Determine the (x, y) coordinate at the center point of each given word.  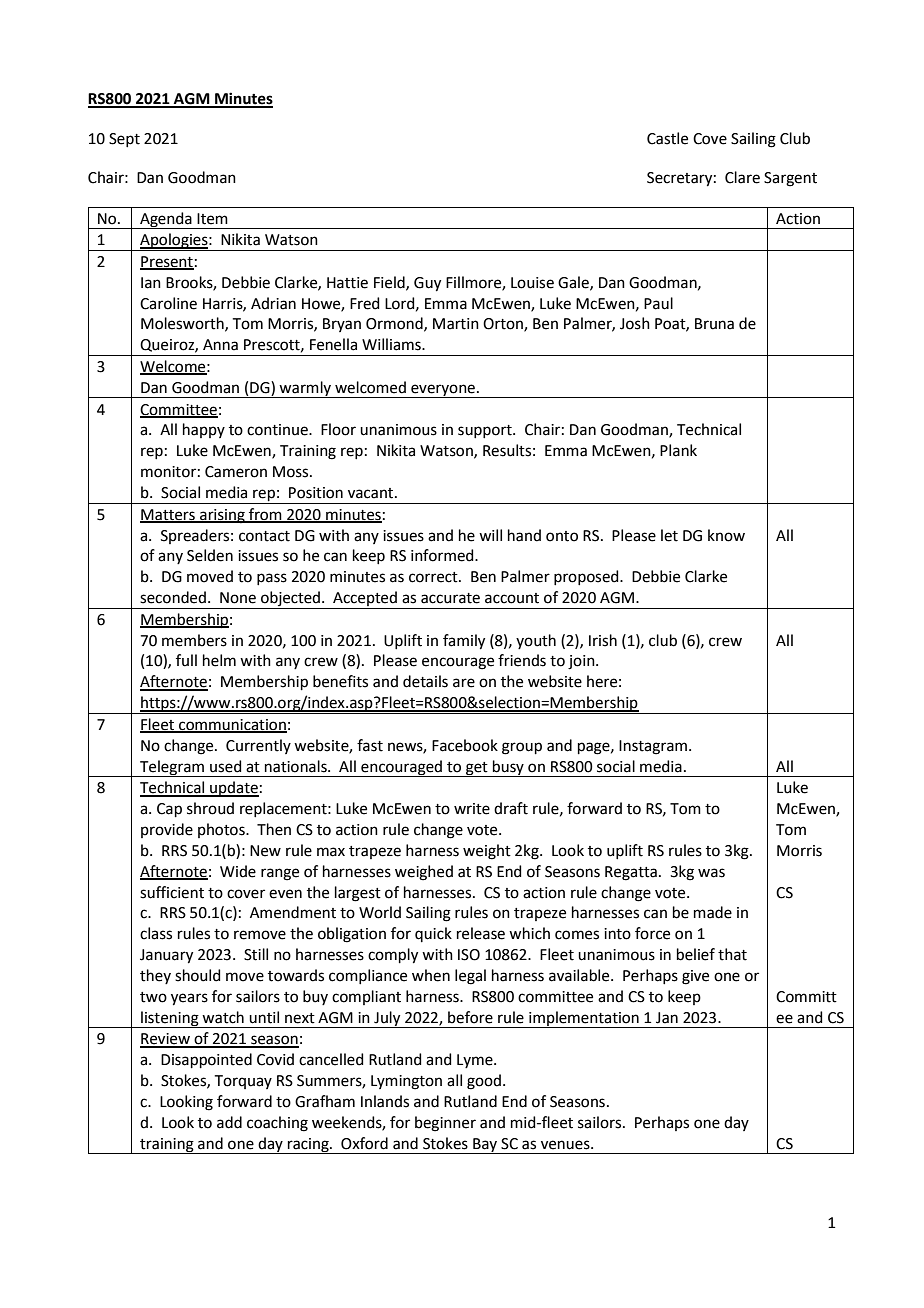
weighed (424, 873)
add (229, 1122)
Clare (742, 177)
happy (204, 430)
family (464, 642)
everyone (443, 391)
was (711, 873)
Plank (678, 450)
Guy (427, 284)
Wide (238, 871)
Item (212, 219)
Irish (603, 640)
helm (219, 660)
